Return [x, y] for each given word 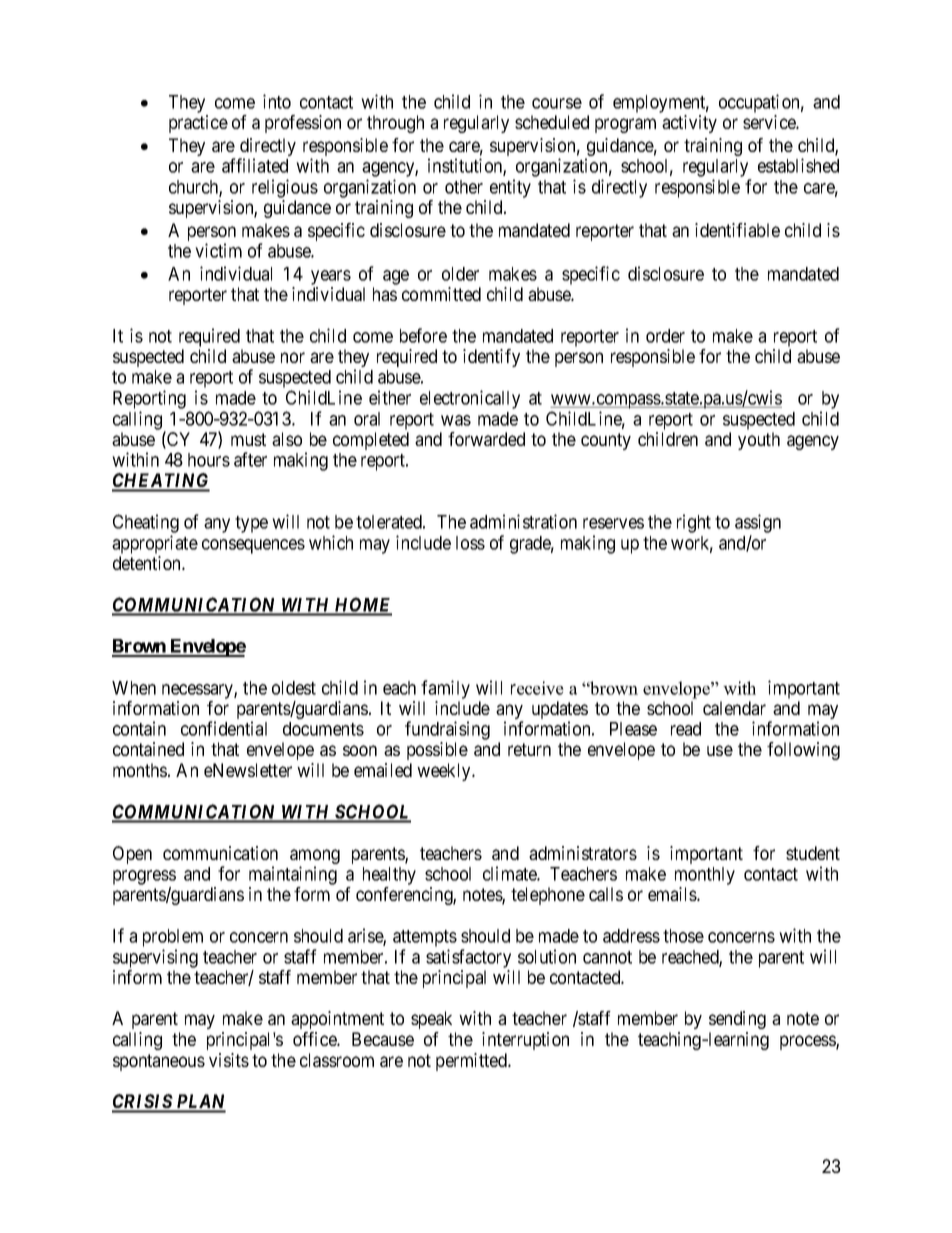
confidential [224, 728]
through [395, 124]
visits [229, 1060]
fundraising [447, 730]
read [686, 729]
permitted [472, 1062]
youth [759, 441]
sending [737, 1020]
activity [689, 124]
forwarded [486, 439]
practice [198, 124]
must [248, 439]
